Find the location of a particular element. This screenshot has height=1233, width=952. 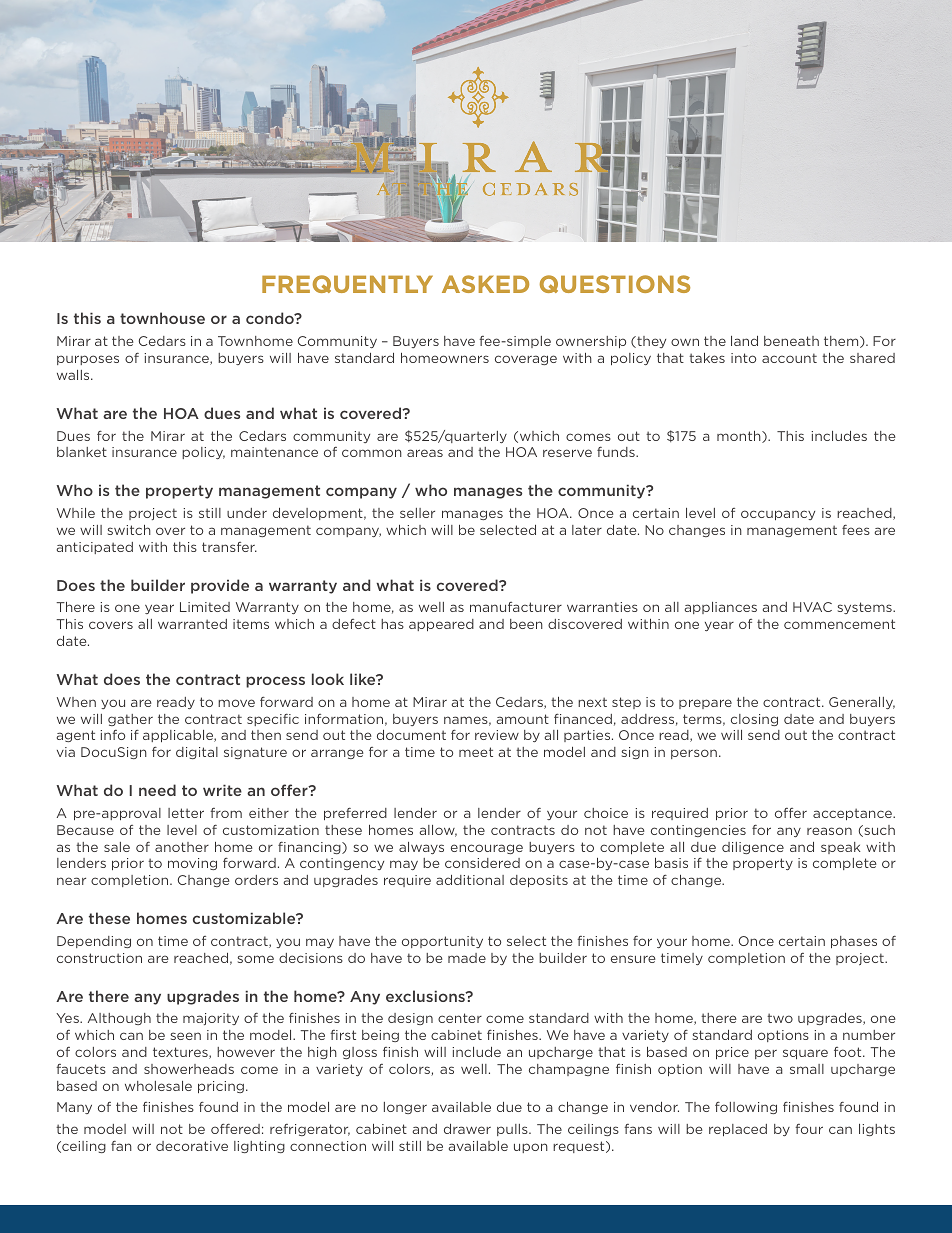

review is located at coordinates (497, 735).
